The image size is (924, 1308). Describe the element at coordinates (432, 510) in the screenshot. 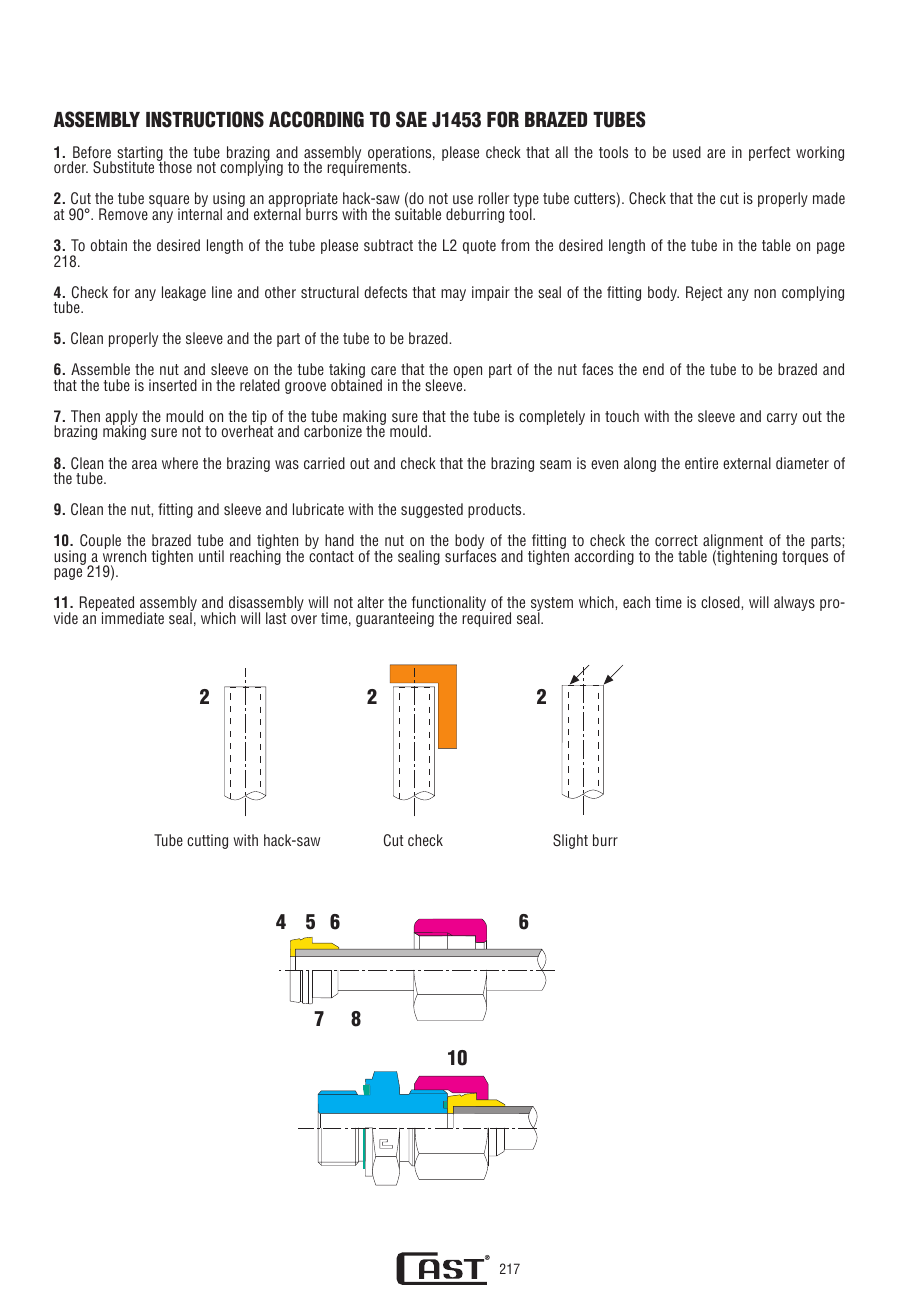

I see `suggested` at that location.
